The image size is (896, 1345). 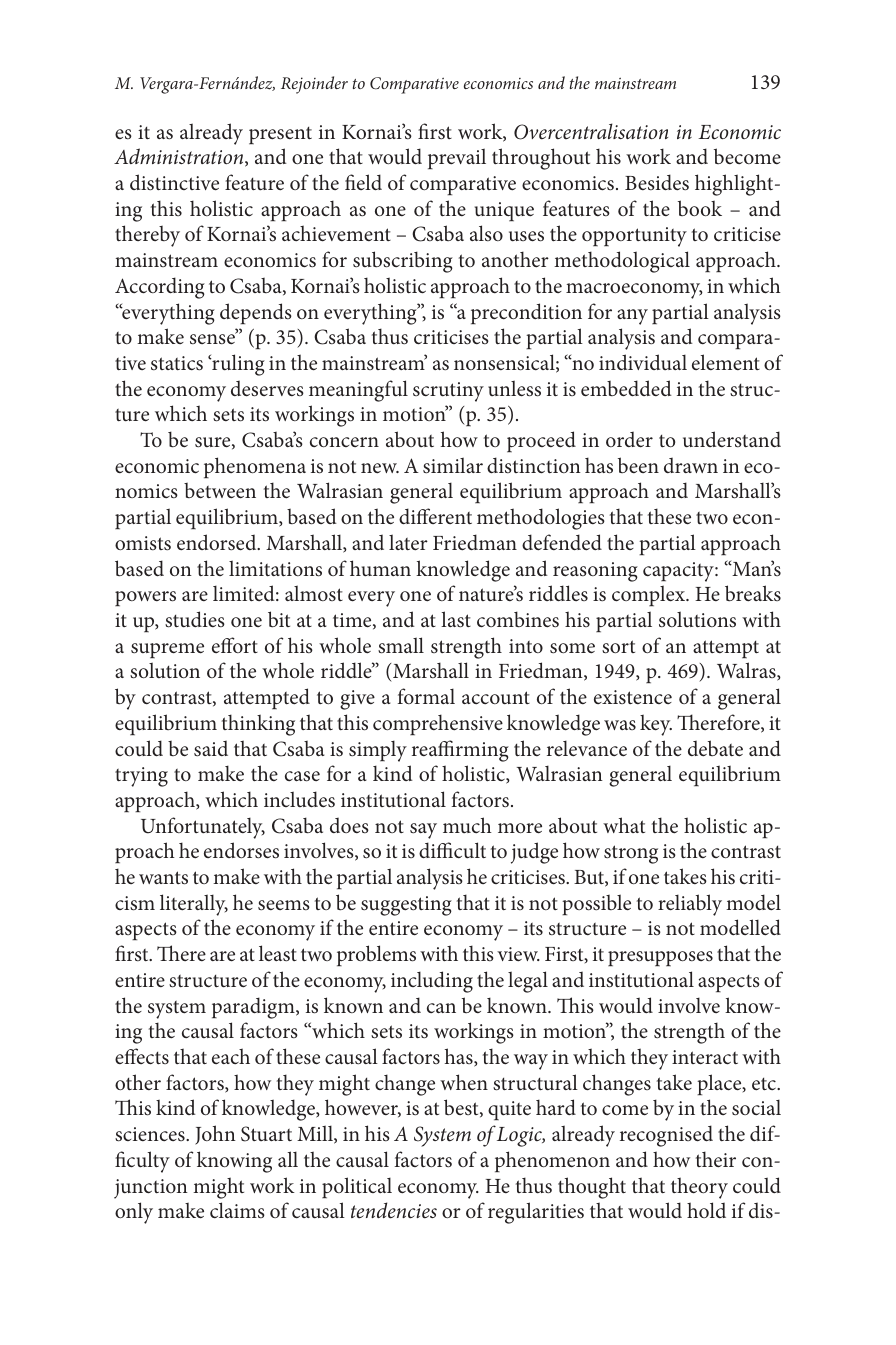 What do you see at coordinates (618, 647) in the screenshot?
I see `sort` at bounding box center [618, 647].
